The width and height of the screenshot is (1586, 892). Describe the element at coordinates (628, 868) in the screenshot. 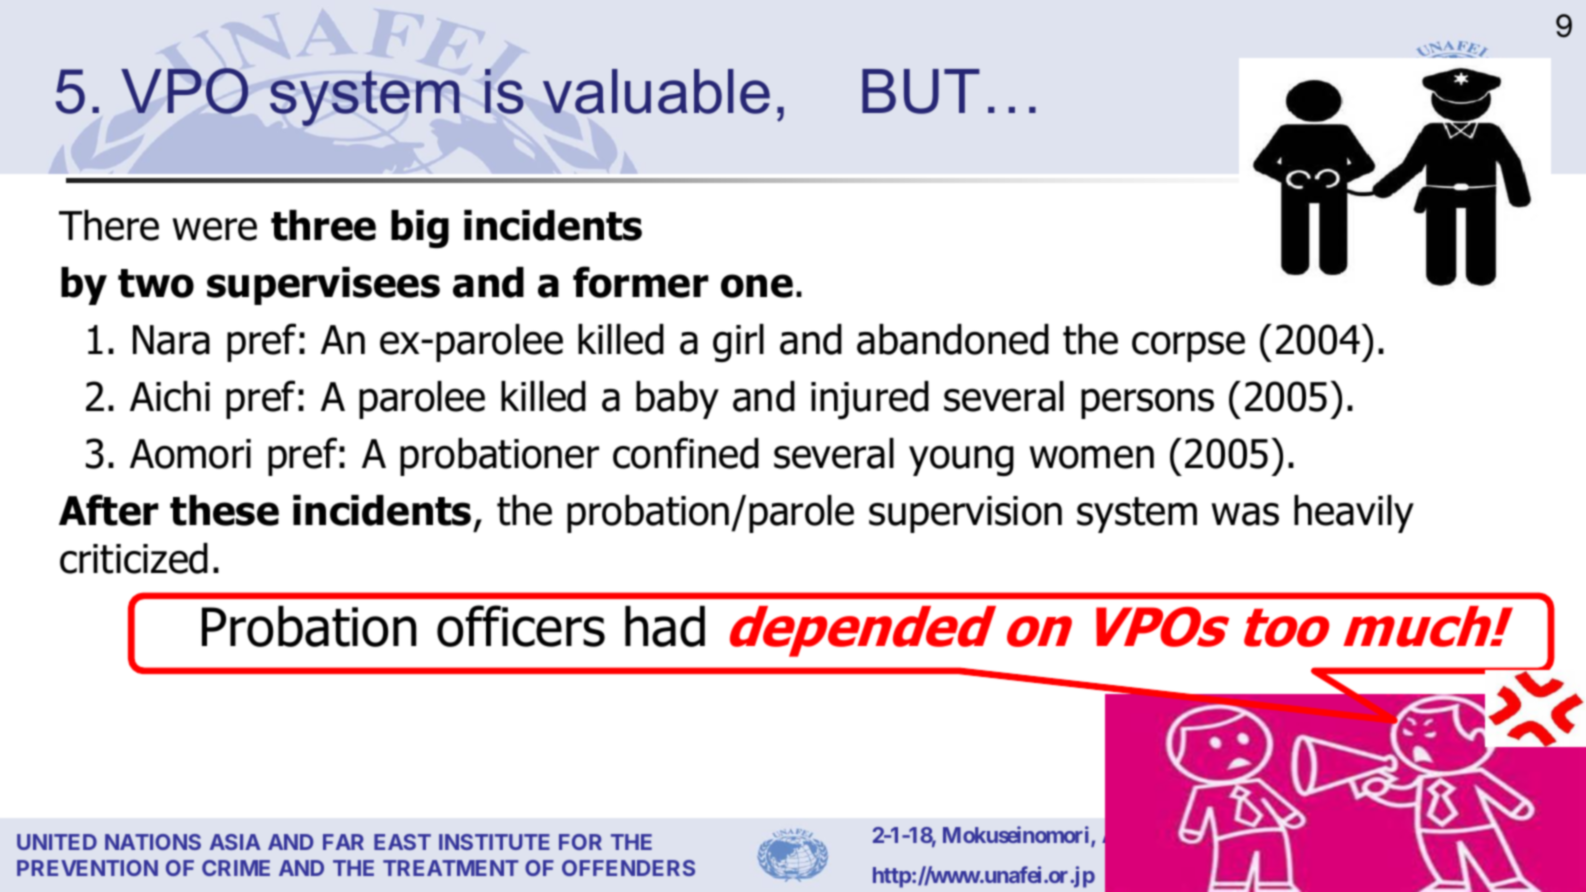

I see `OFFENDERS` at that location.
